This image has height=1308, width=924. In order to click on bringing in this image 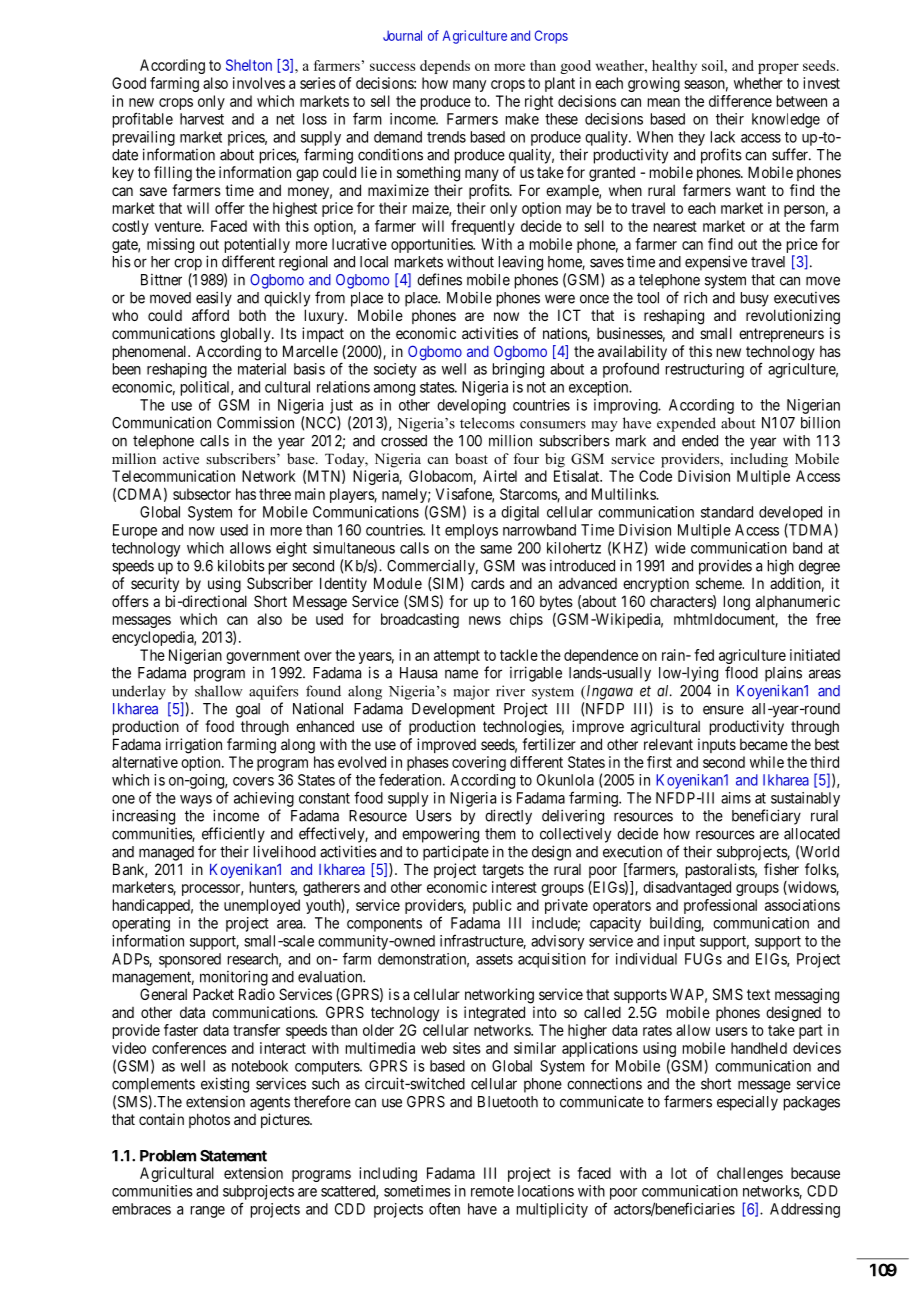, I will do `click(518, 370)`.
